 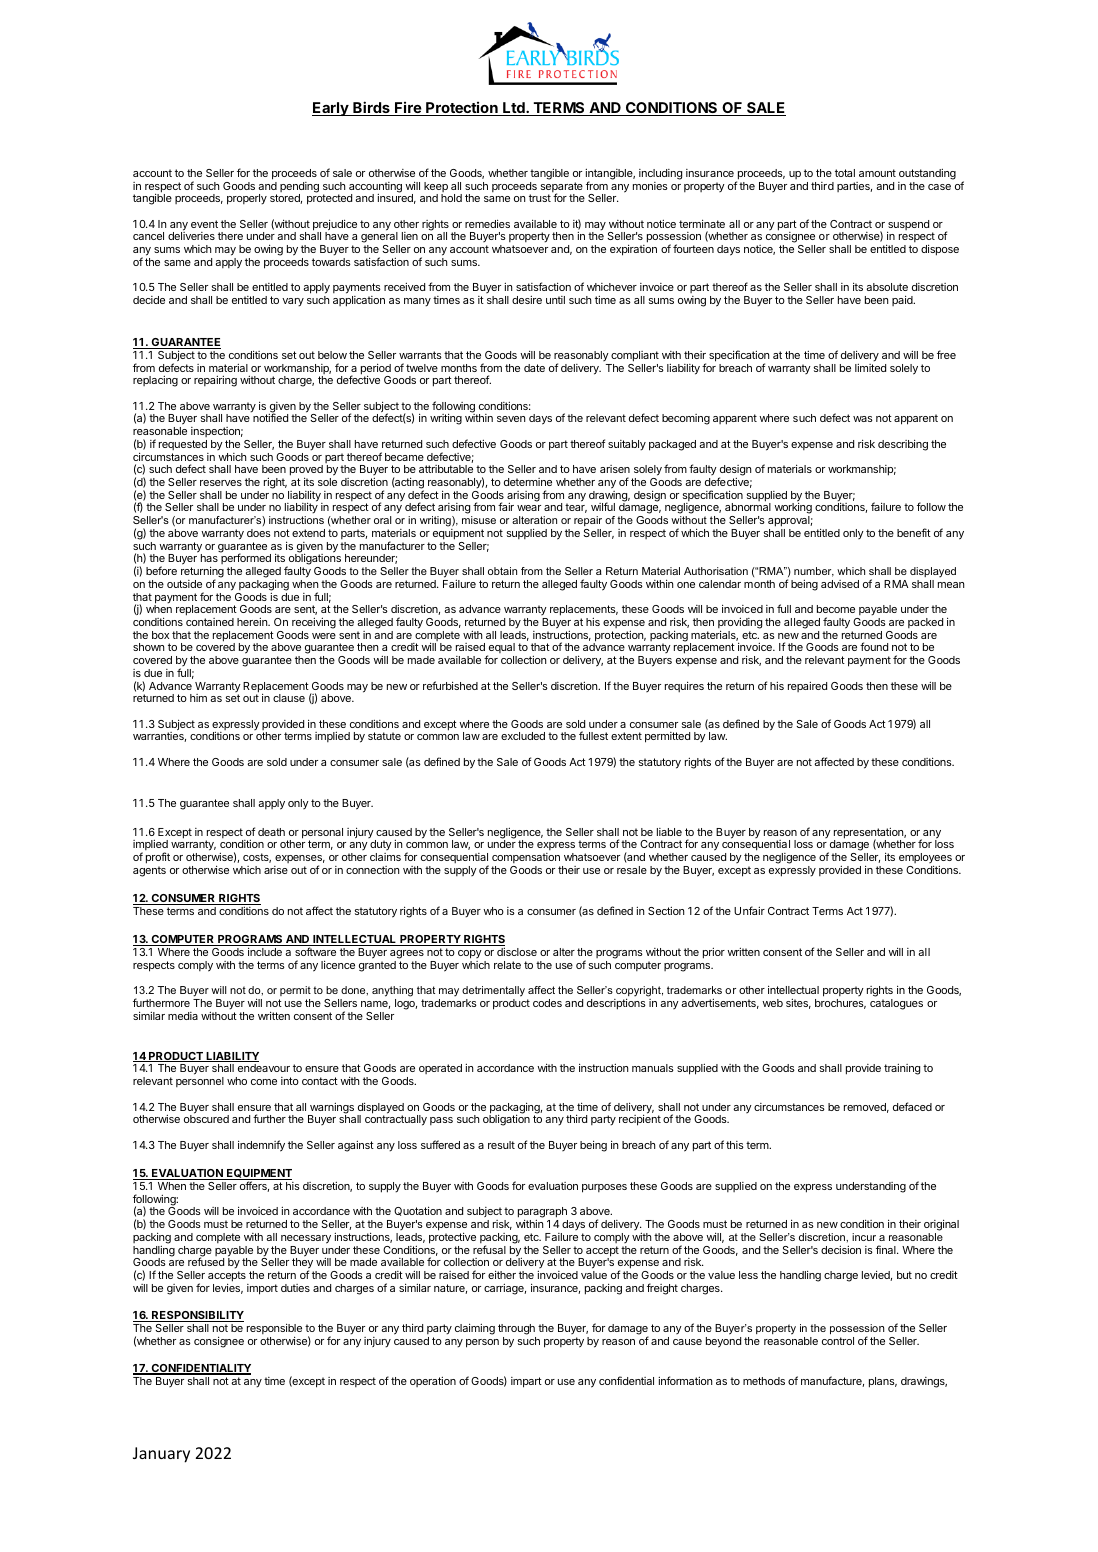 I want to click on January, so click(x=161, y=1455).
